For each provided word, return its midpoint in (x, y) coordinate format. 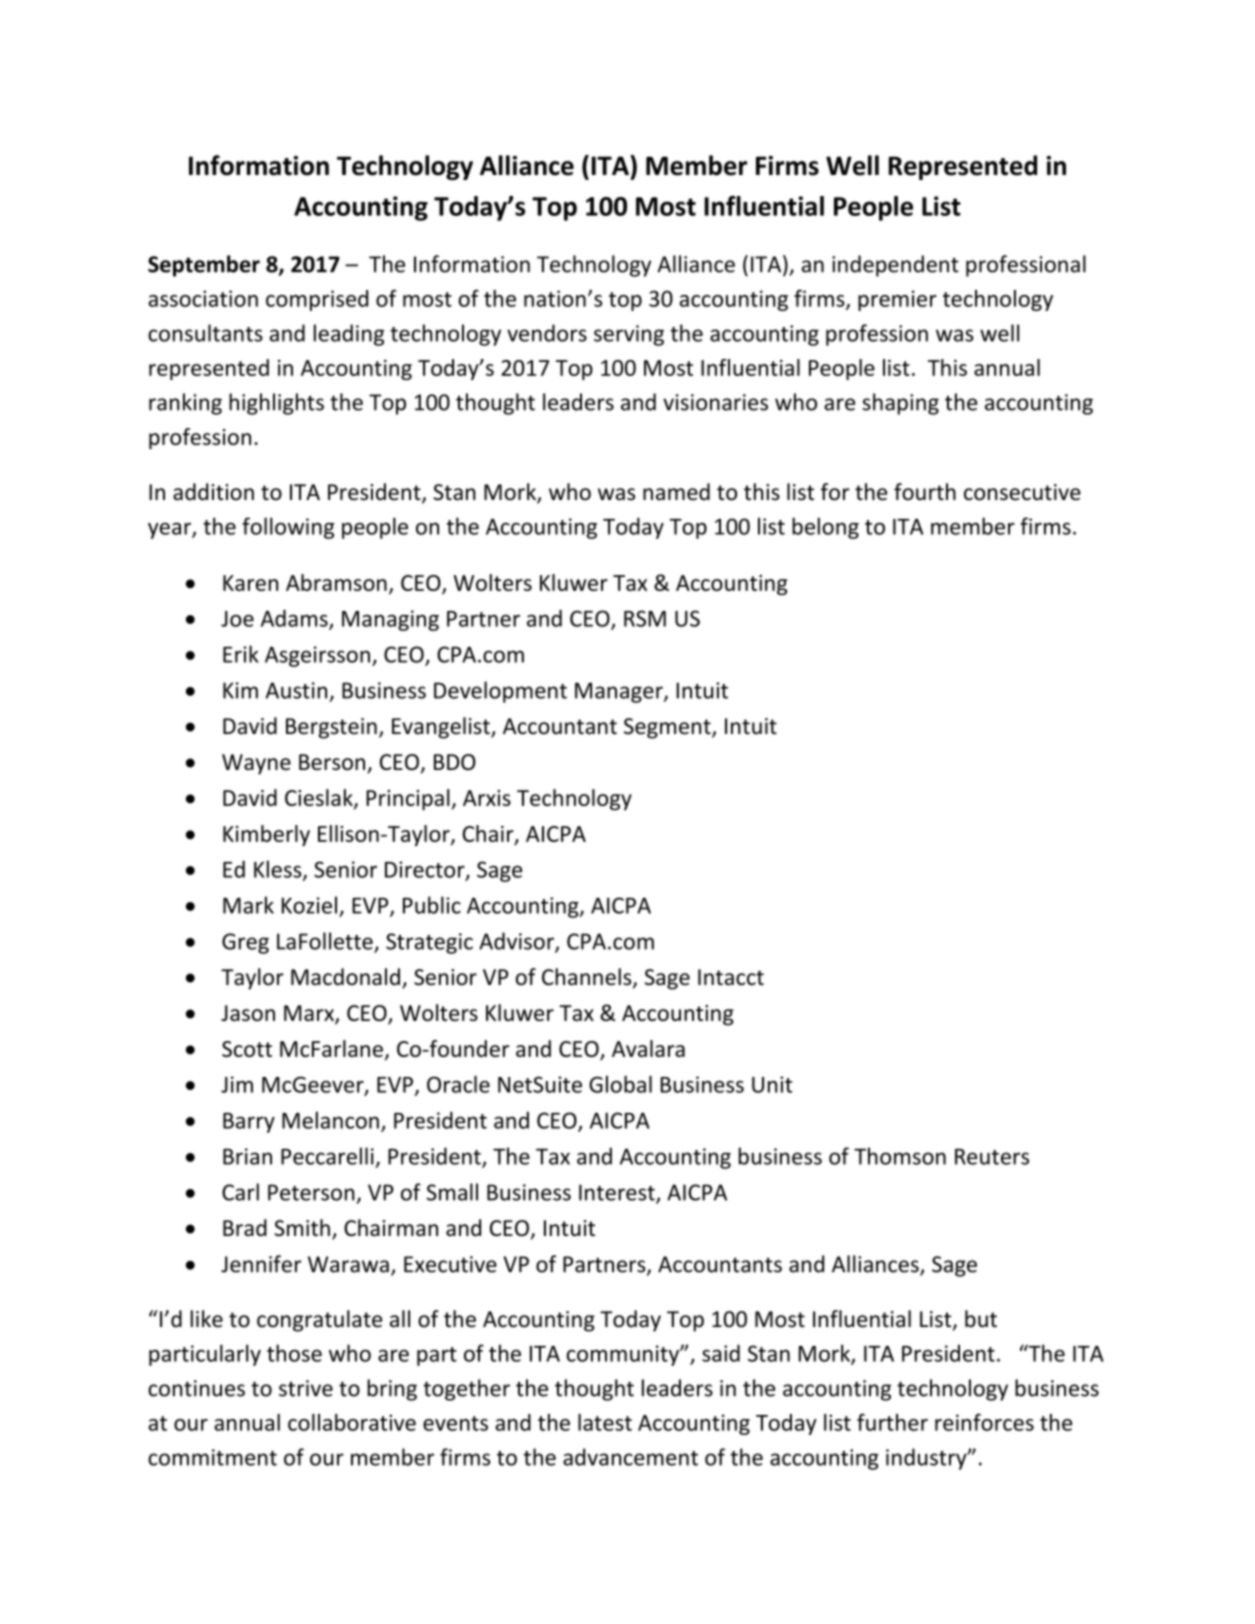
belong (825, 528)
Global (620, 1084)
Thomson (900, 1156)
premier (897, 300)
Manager (620, 692)
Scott (247, 1049)
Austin (296, 690)
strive (306, 1388)
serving (629, 335)
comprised (317, 300)
